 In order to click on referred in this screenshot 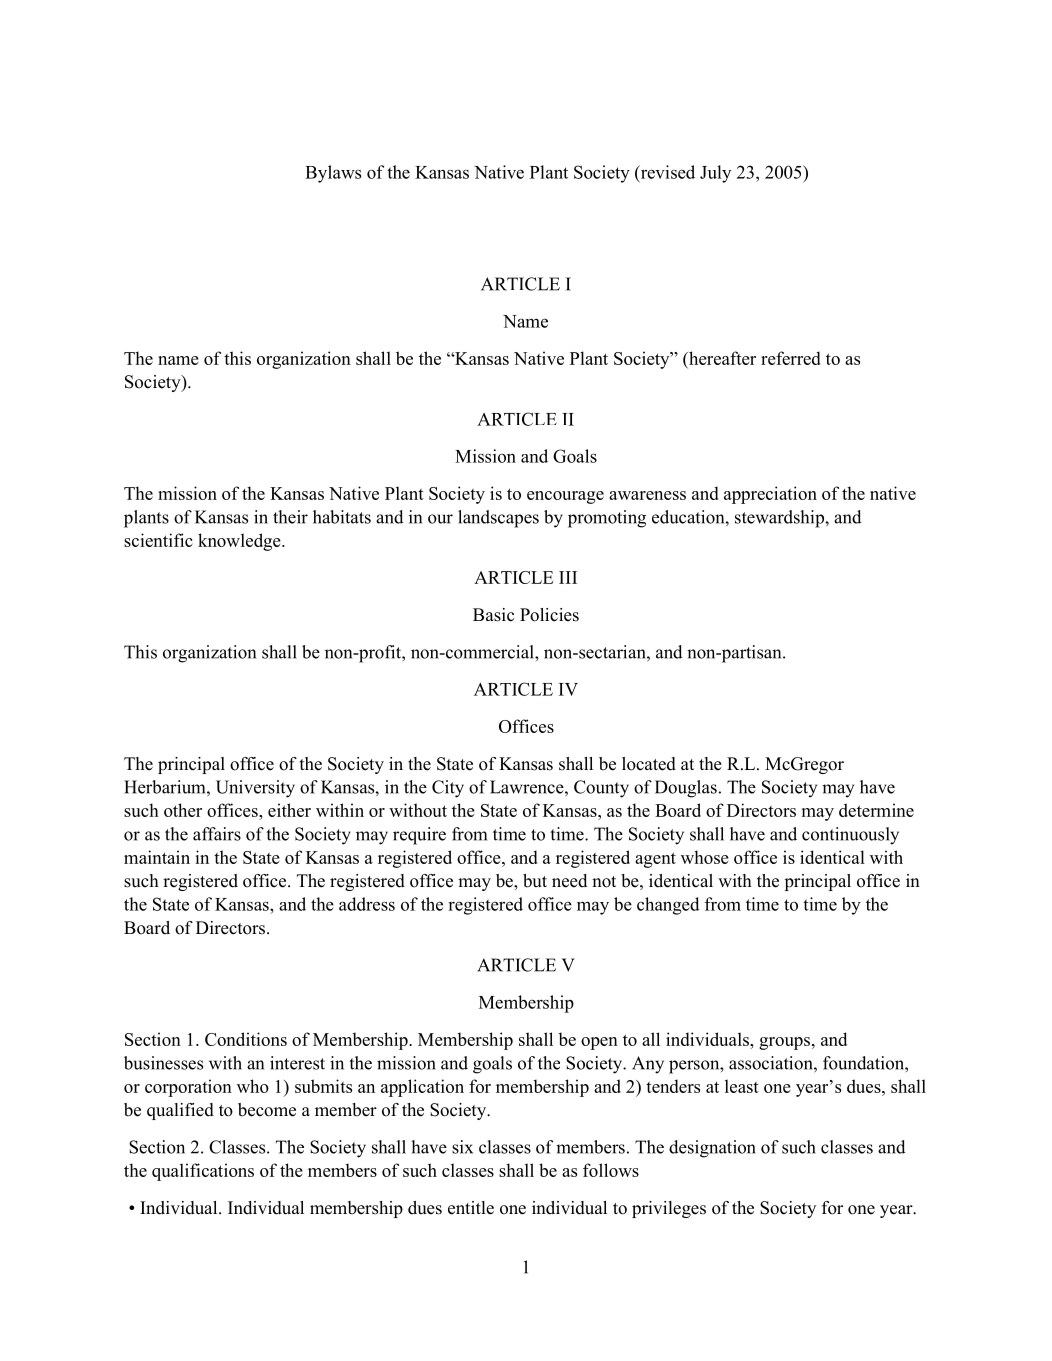, I will do `click(791, 358)`.
